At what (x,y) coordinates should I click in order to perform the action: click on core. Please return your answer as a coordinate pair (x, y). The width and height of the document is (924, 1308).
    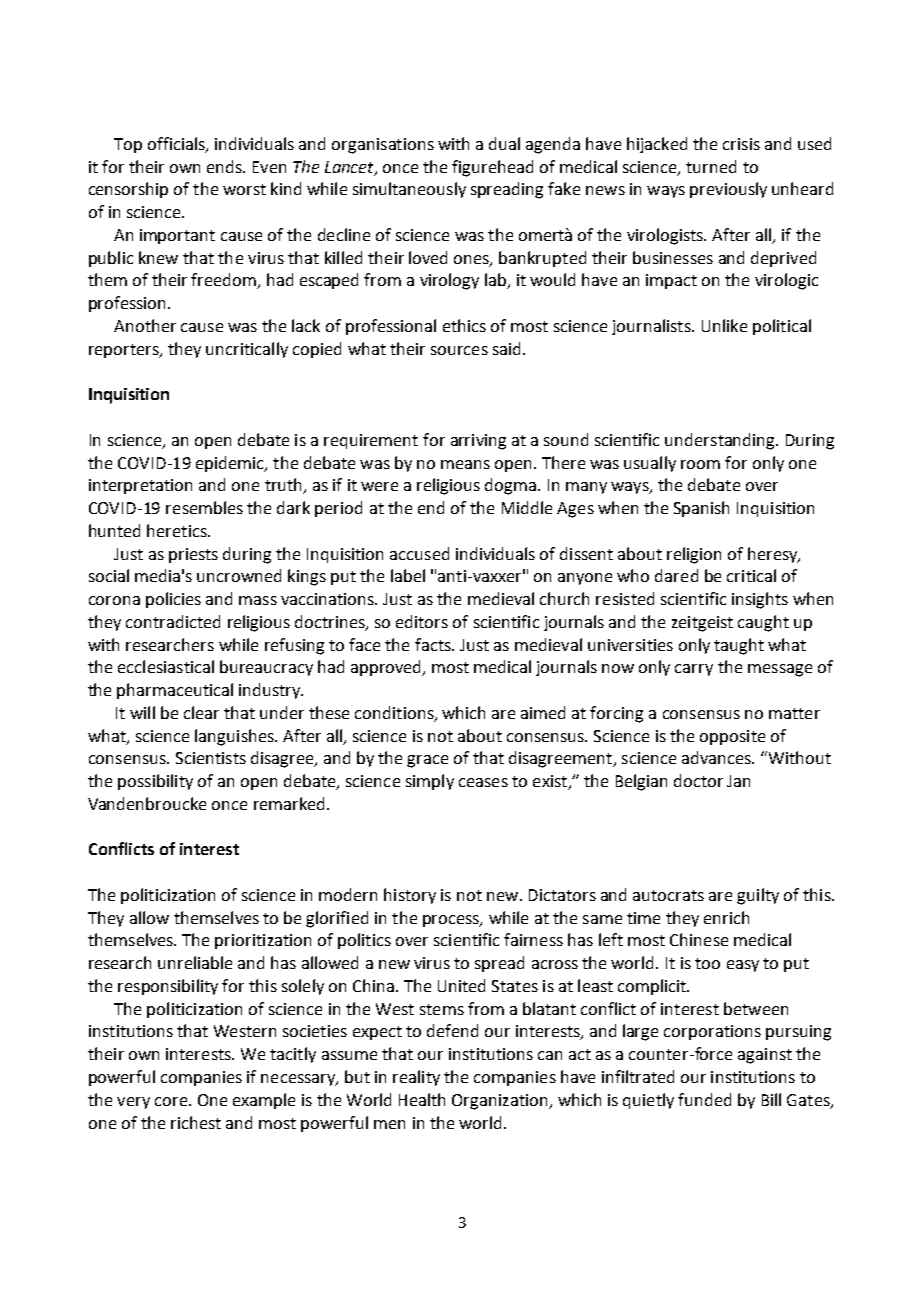
    Looking at the image, I should click on (171, 1101).
